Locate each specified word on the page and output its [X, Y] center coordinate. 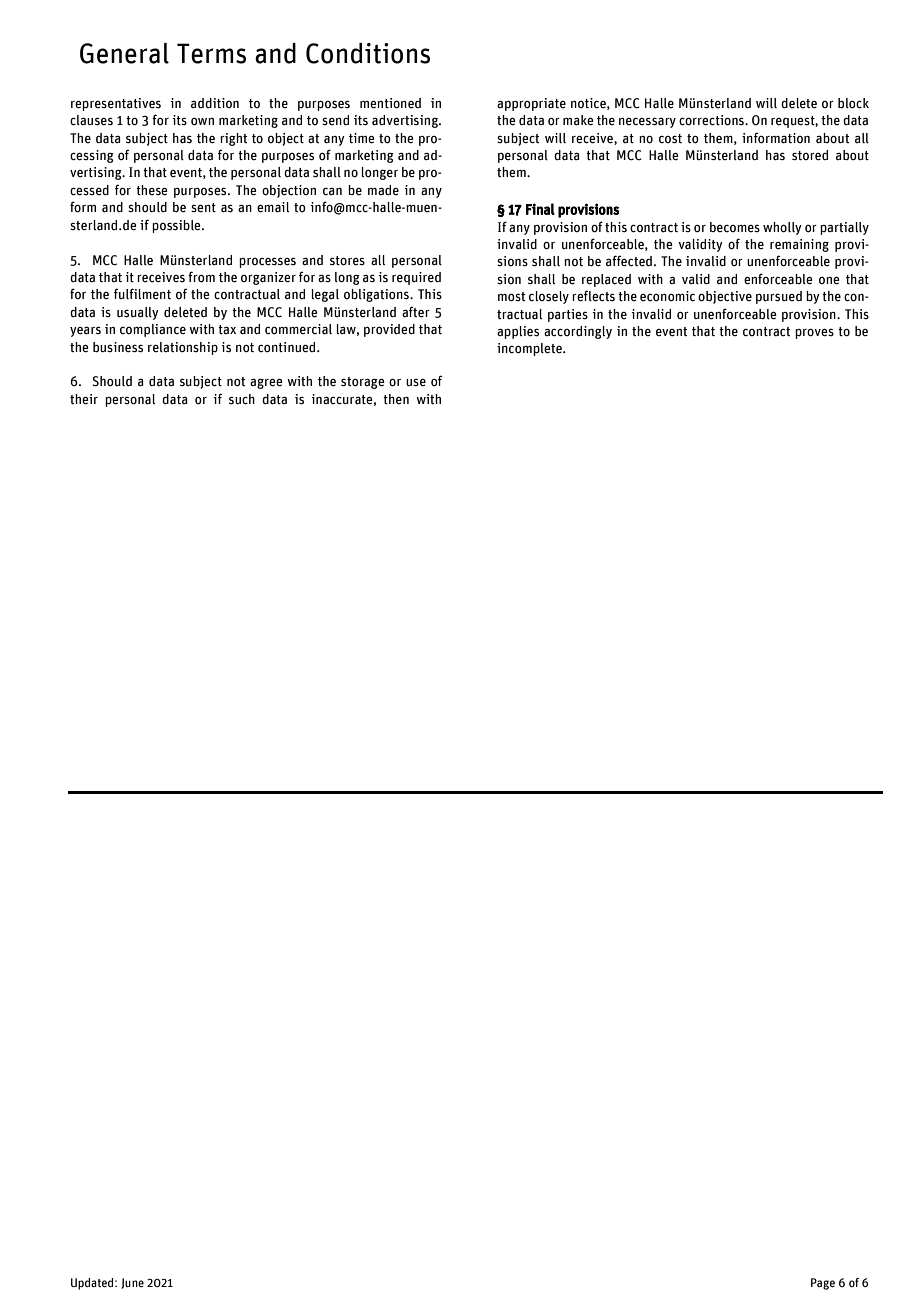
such [242, 399]
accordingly [578, 332]
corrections [712, 120]
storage [363, 383]
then [396, 399]
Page [823, 1284]
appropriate [531, 104]
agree [266, 383]
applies [518, 332]
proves [814, 333]
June [132, 1283]
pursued [779, 297]
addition [215, 103]
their [84, 399]
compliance [153, 330]
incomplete [530, 349]
